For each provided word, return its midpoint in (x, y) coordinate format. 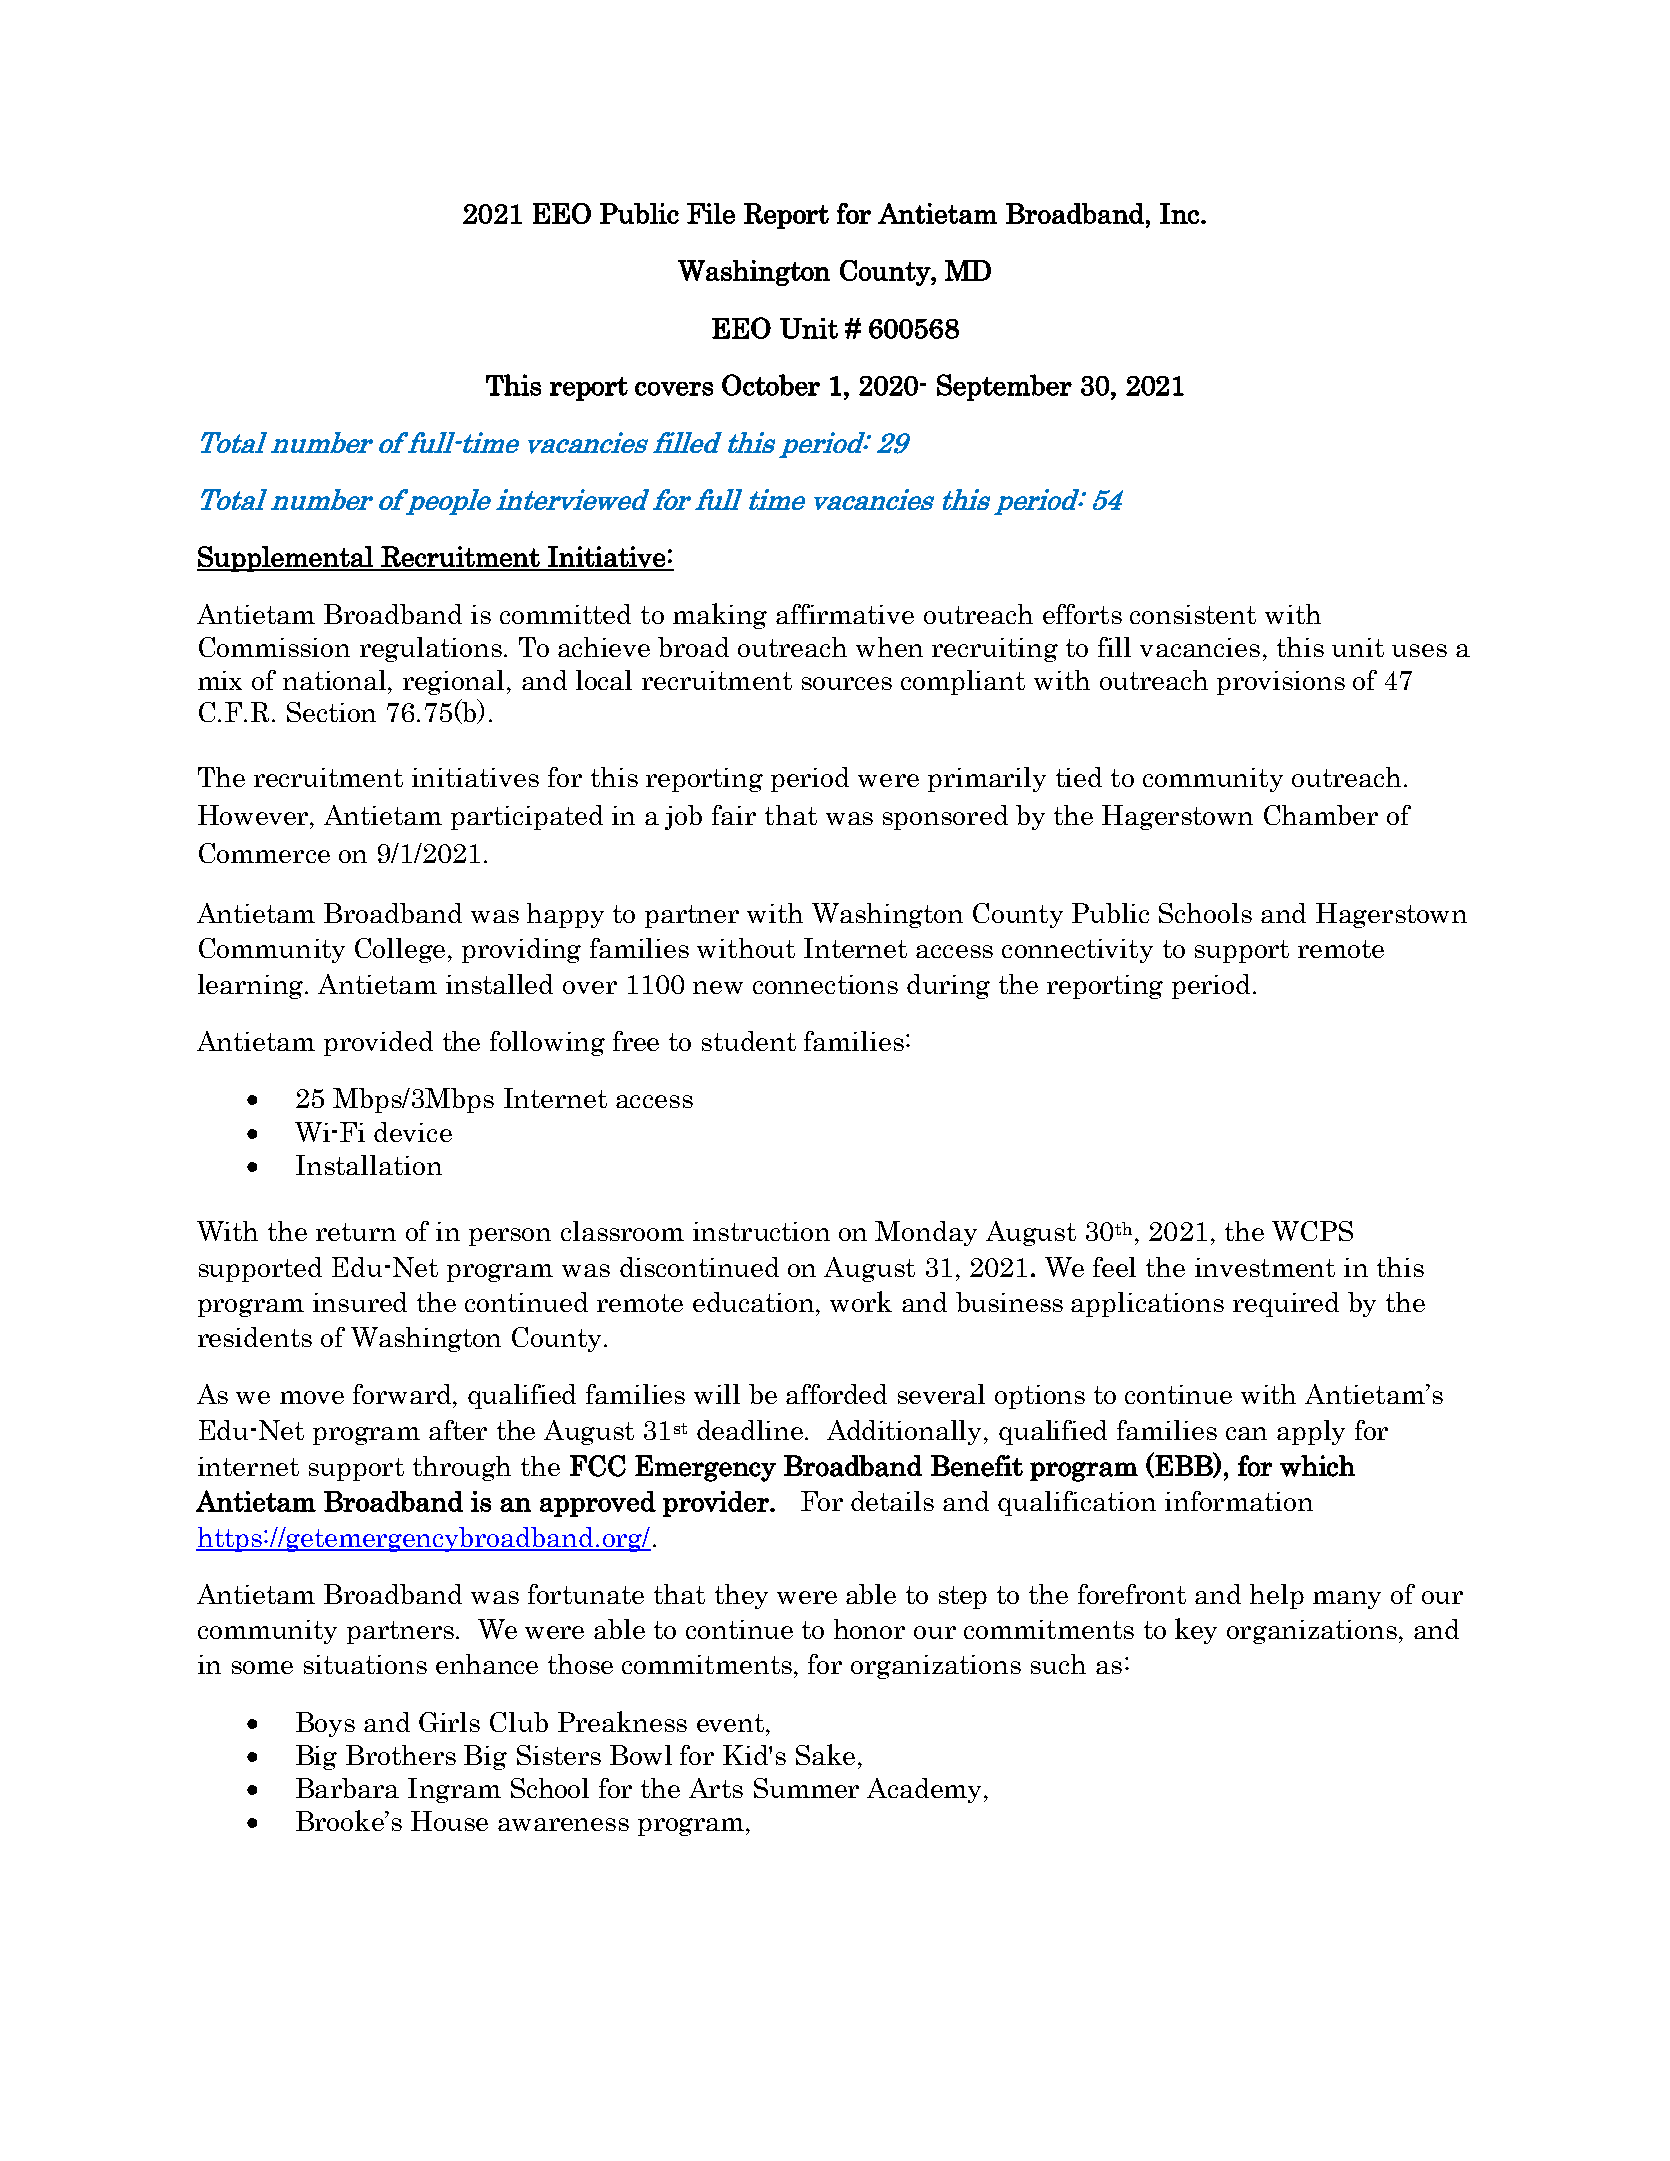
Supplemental (286, 559)
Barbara (347, 1788)
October (771, 385)
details (892, 1501)
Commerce (264, 853)
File (711, 213)
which (1317, 1466)
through (462, 1468)
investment (1265, 1267)
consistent (1193, 614)
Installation (369, 1165)
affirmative (845, 614)
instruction (761, 1231)
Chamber (1321, 815)
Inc (1179, 213)
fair (734, 815)
